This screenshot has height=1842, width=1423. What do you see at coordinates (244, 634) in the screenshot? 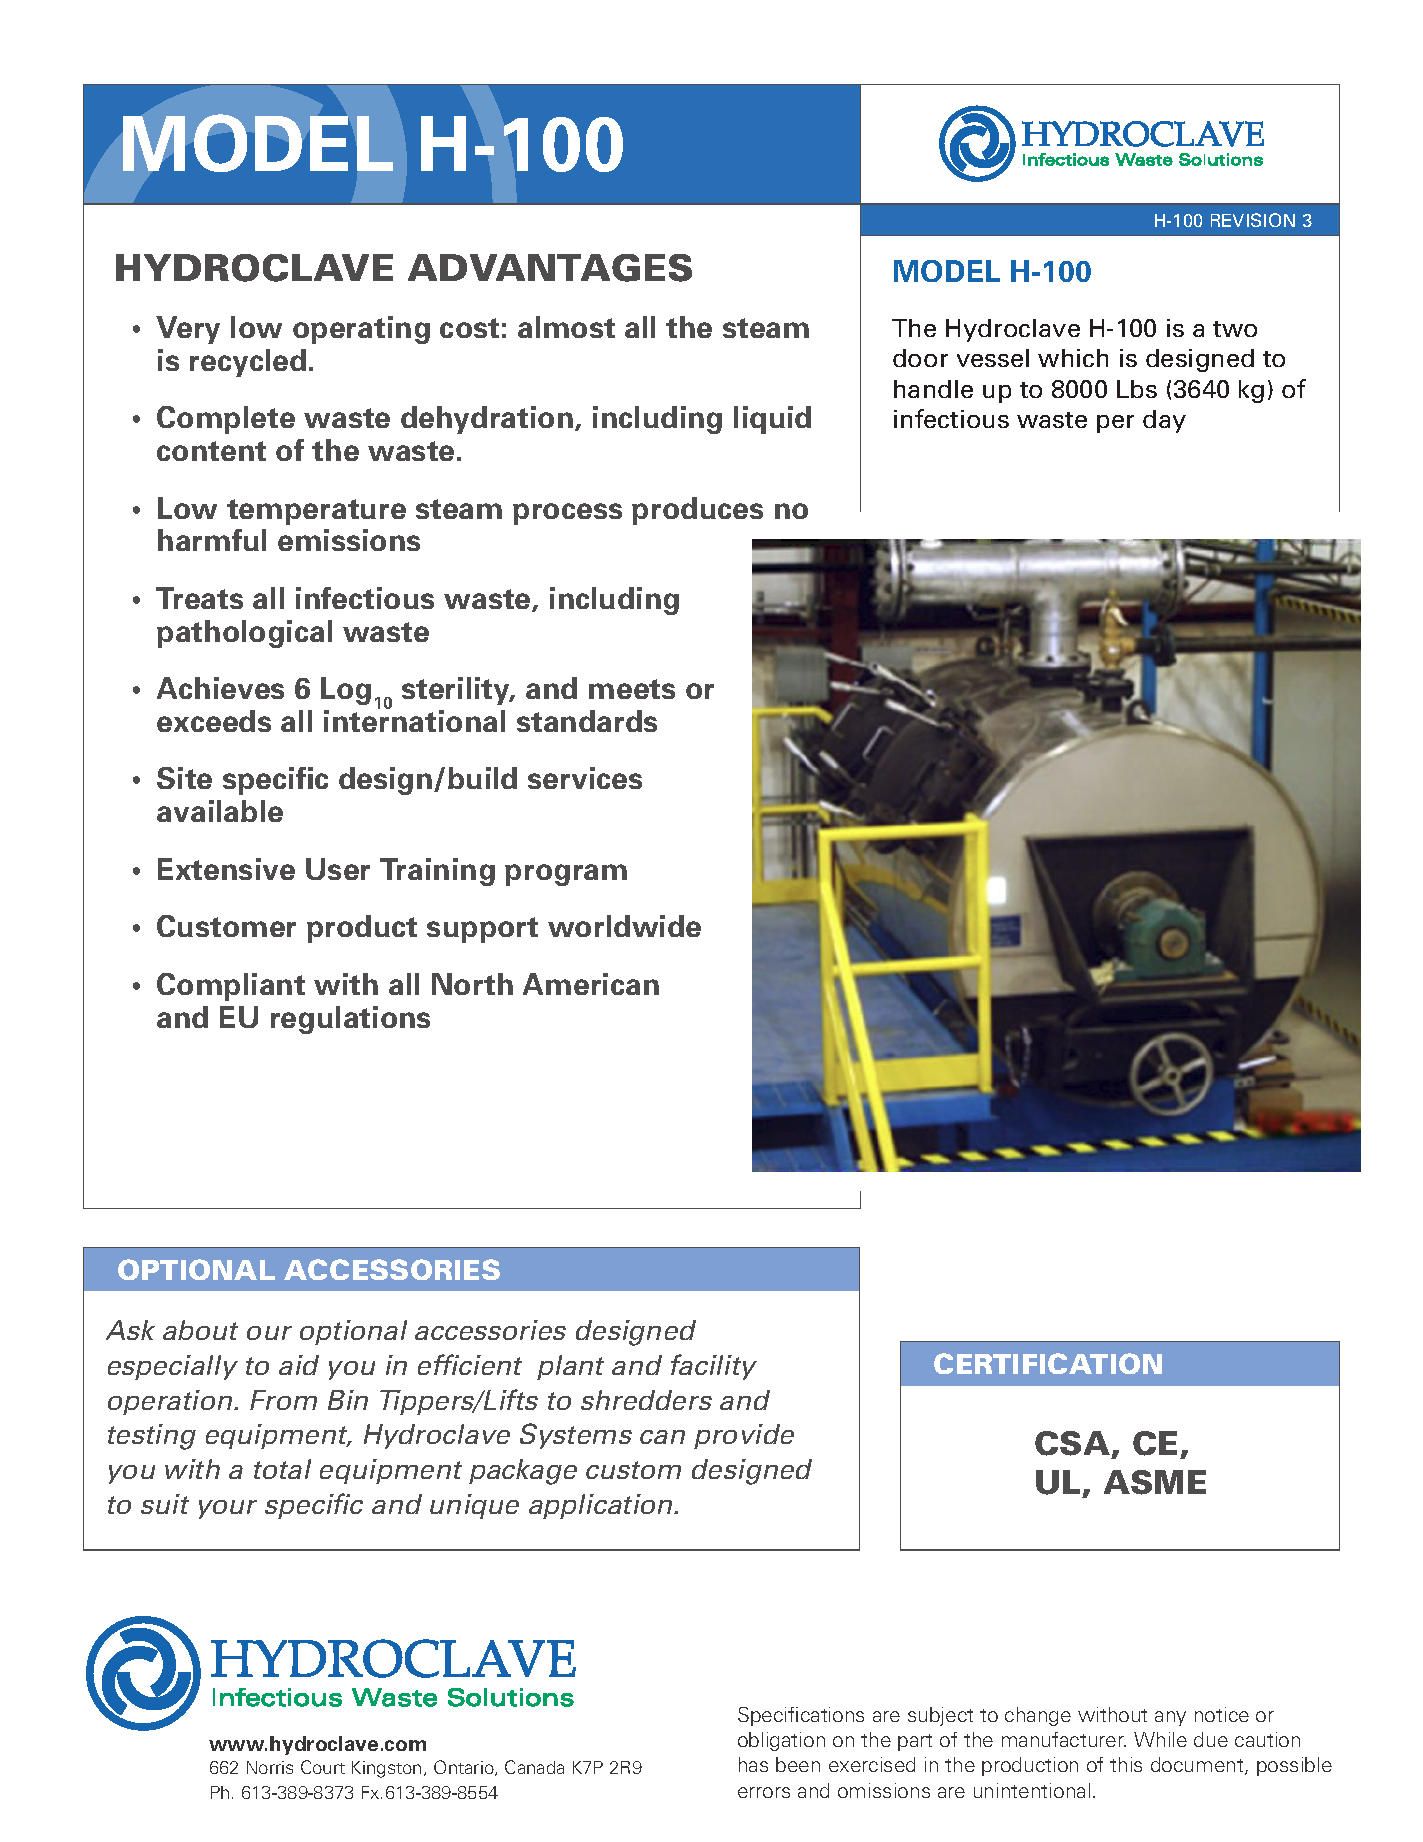
I see `pathological` at bounding box center [244, 634].
